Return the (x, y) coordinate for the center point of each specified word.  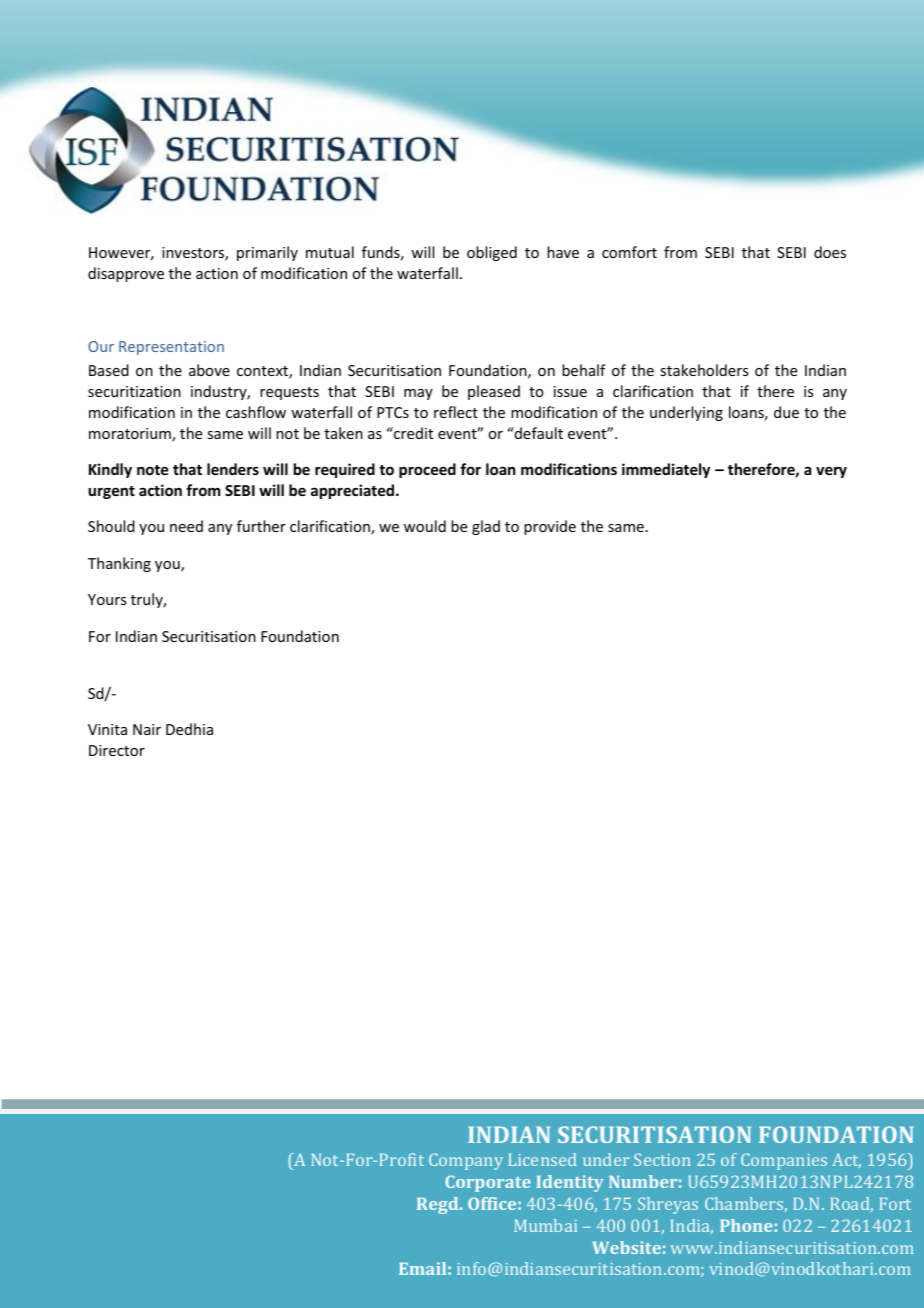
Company (466, 1161)
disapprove (126, 274)
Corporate (488, 1183)
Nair (147, 729)
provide (550, 527)
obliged (492, 253)
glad (486, 527)
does (830, 252)
